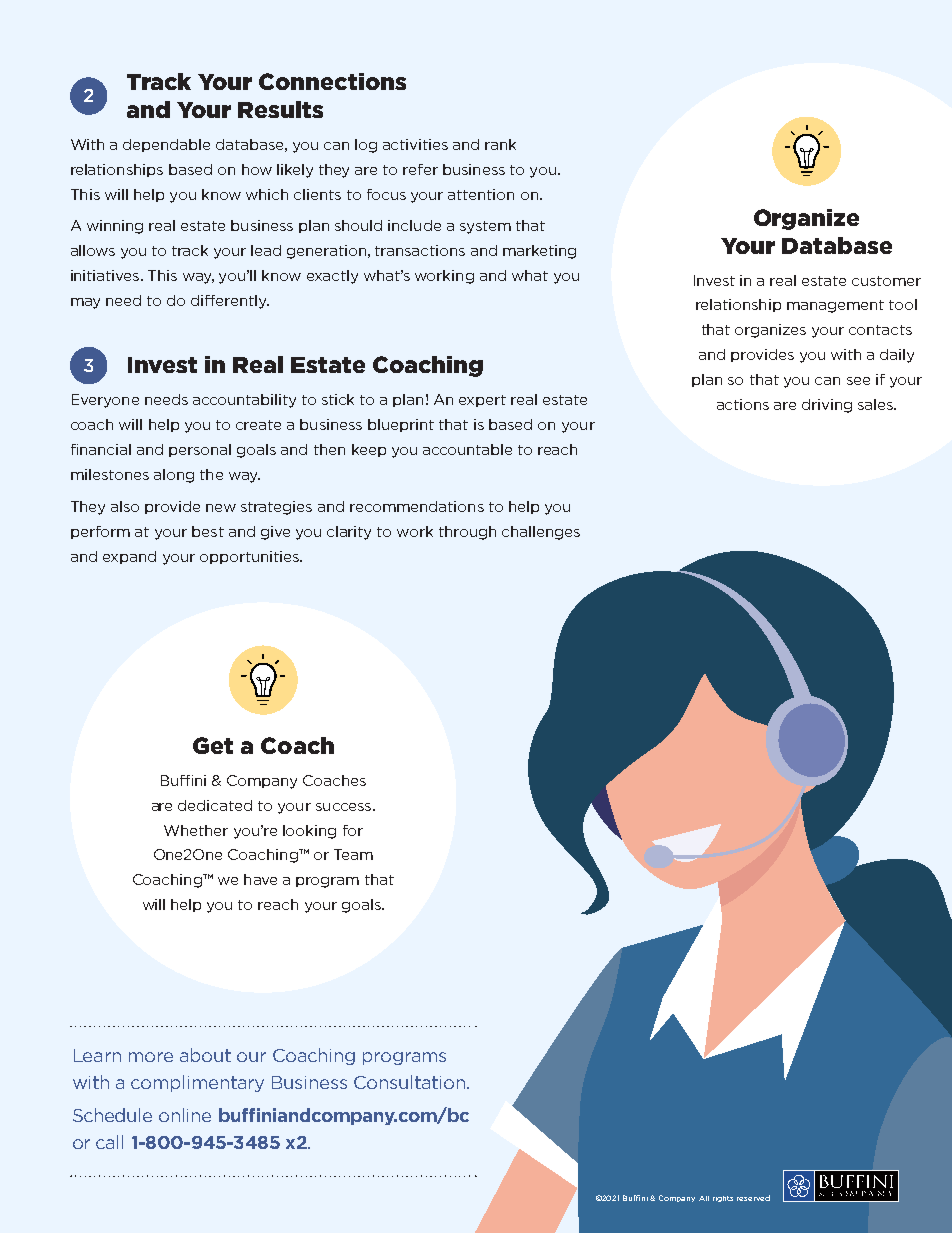 The height and width of the screenshot is (1233, 952). Describe the element at coordinates (753, 1198) in the screenshot. I see `reserved` at that location.
